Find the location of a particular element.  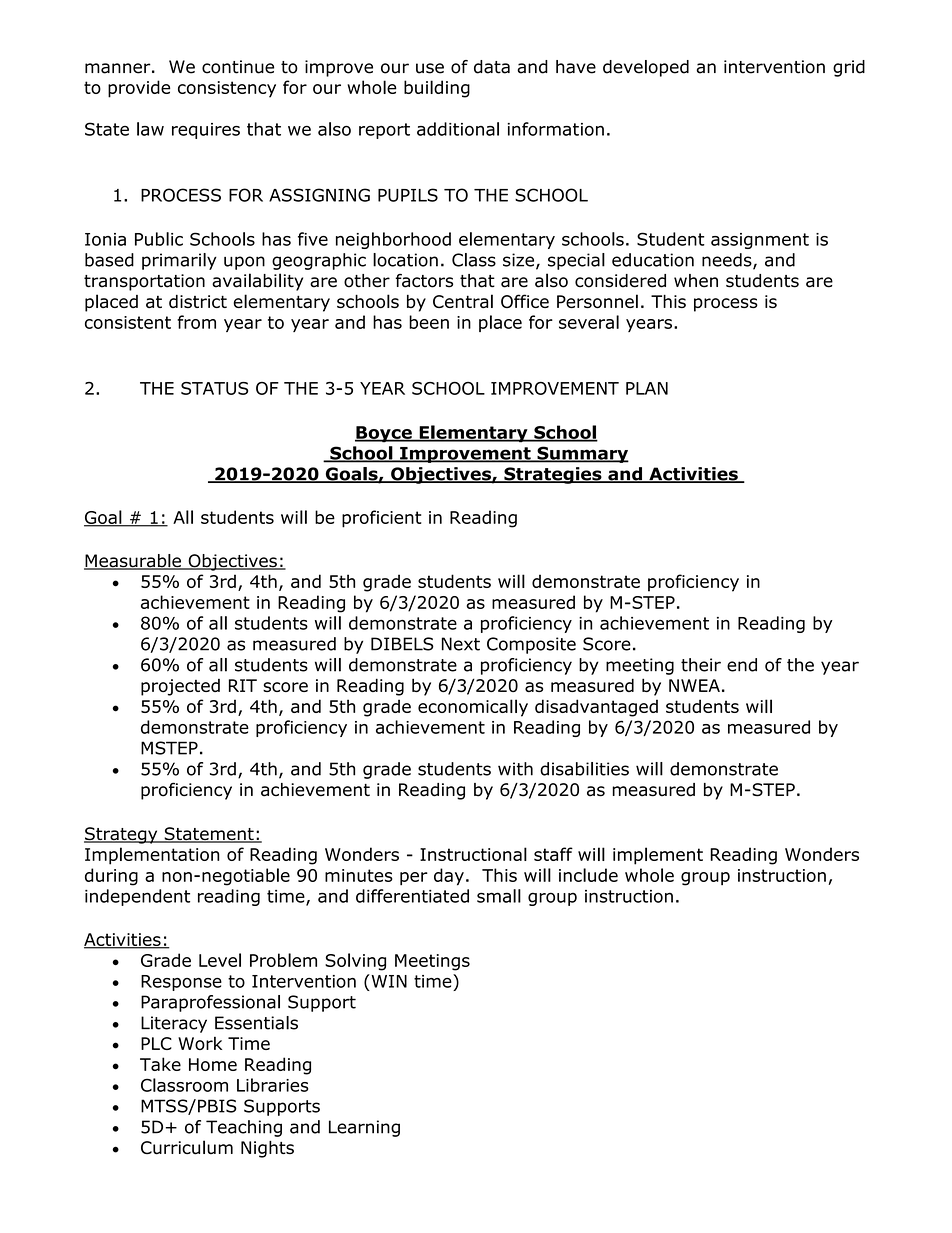

when is located at coordinates (696, 281).
